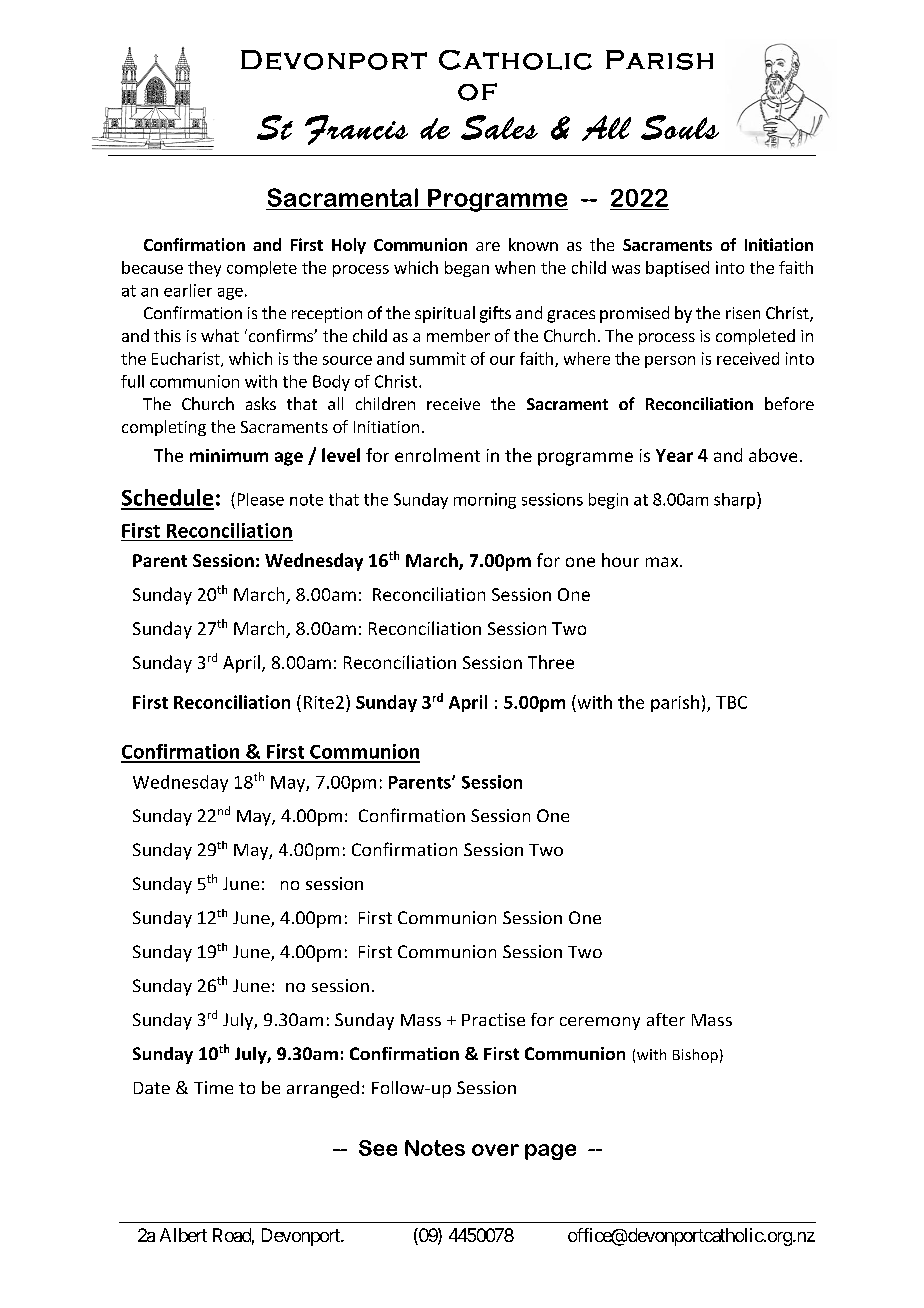 The height and width of the screenshot is (1308, 924). Describe the element at coordinates (499, 127) in the screenshot. I see `Sales` at that location.
